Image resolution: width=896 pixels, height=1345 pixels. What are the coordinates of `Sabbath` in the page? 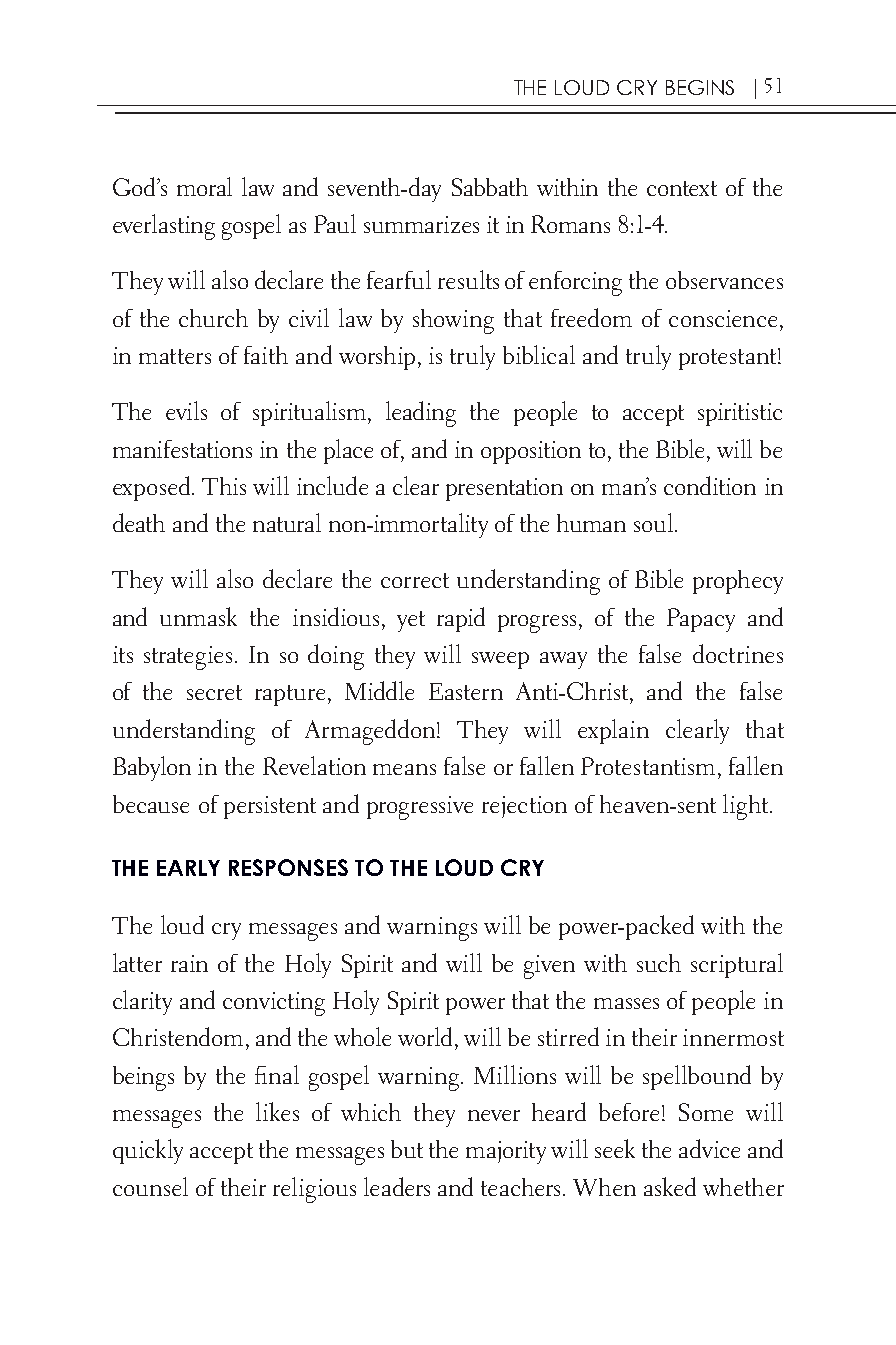 It's located at (490, 187).
